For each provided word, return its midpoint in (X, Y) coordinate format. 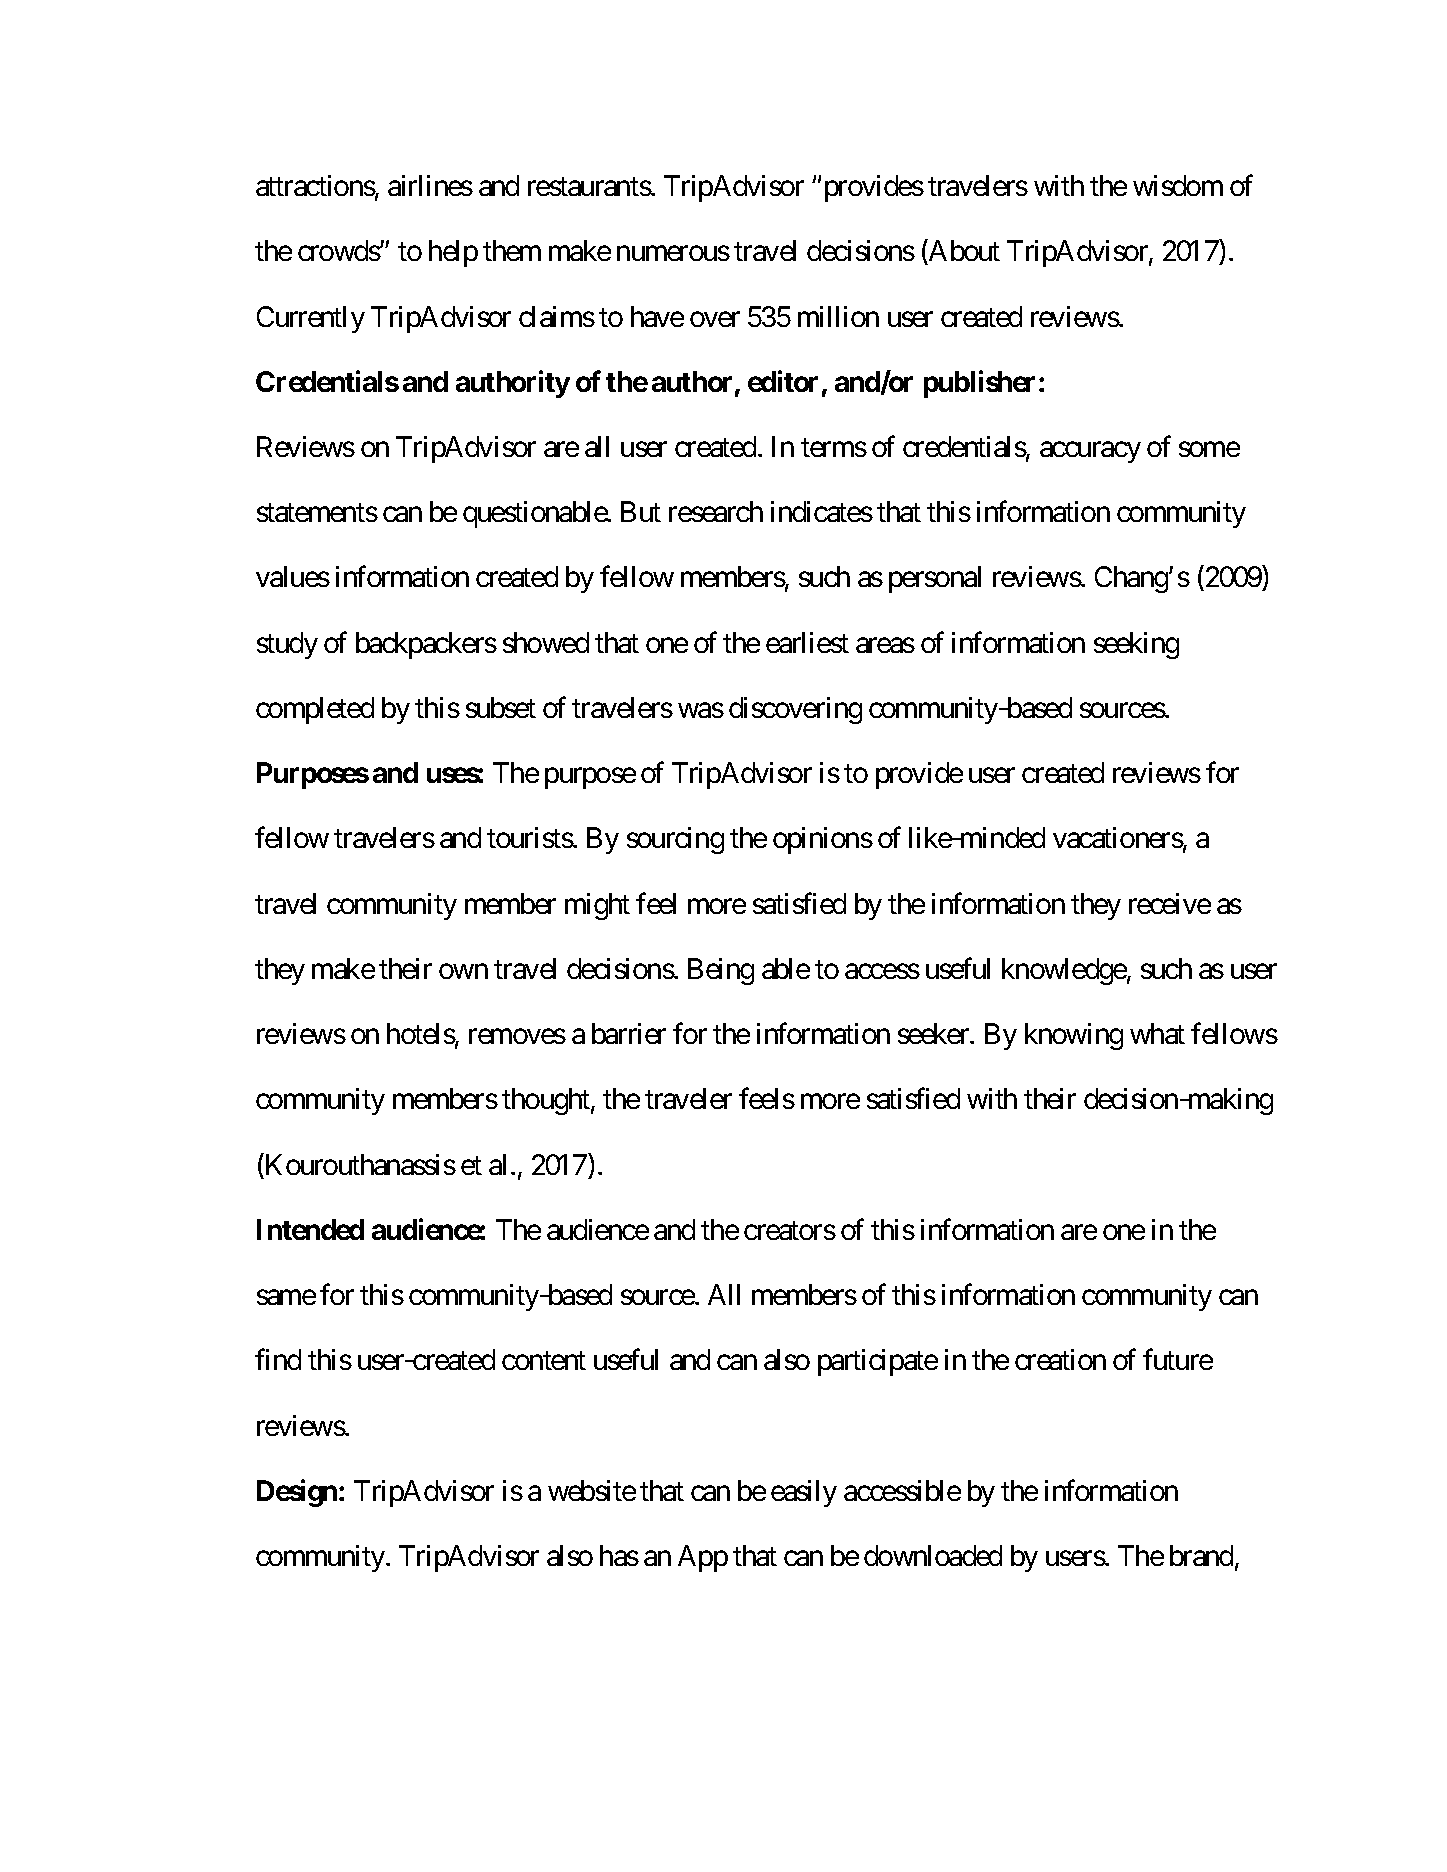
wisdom (1178, 185)
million (838, 316)
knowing (1074, 1036)
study (287, 645)
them (512, 250)
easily (804, 1493)
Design (297, 1493)
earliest (807, 642)
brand (1201, 1555)
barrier (629, 1033)
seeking (1136, 645)
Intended (310, 1229)
